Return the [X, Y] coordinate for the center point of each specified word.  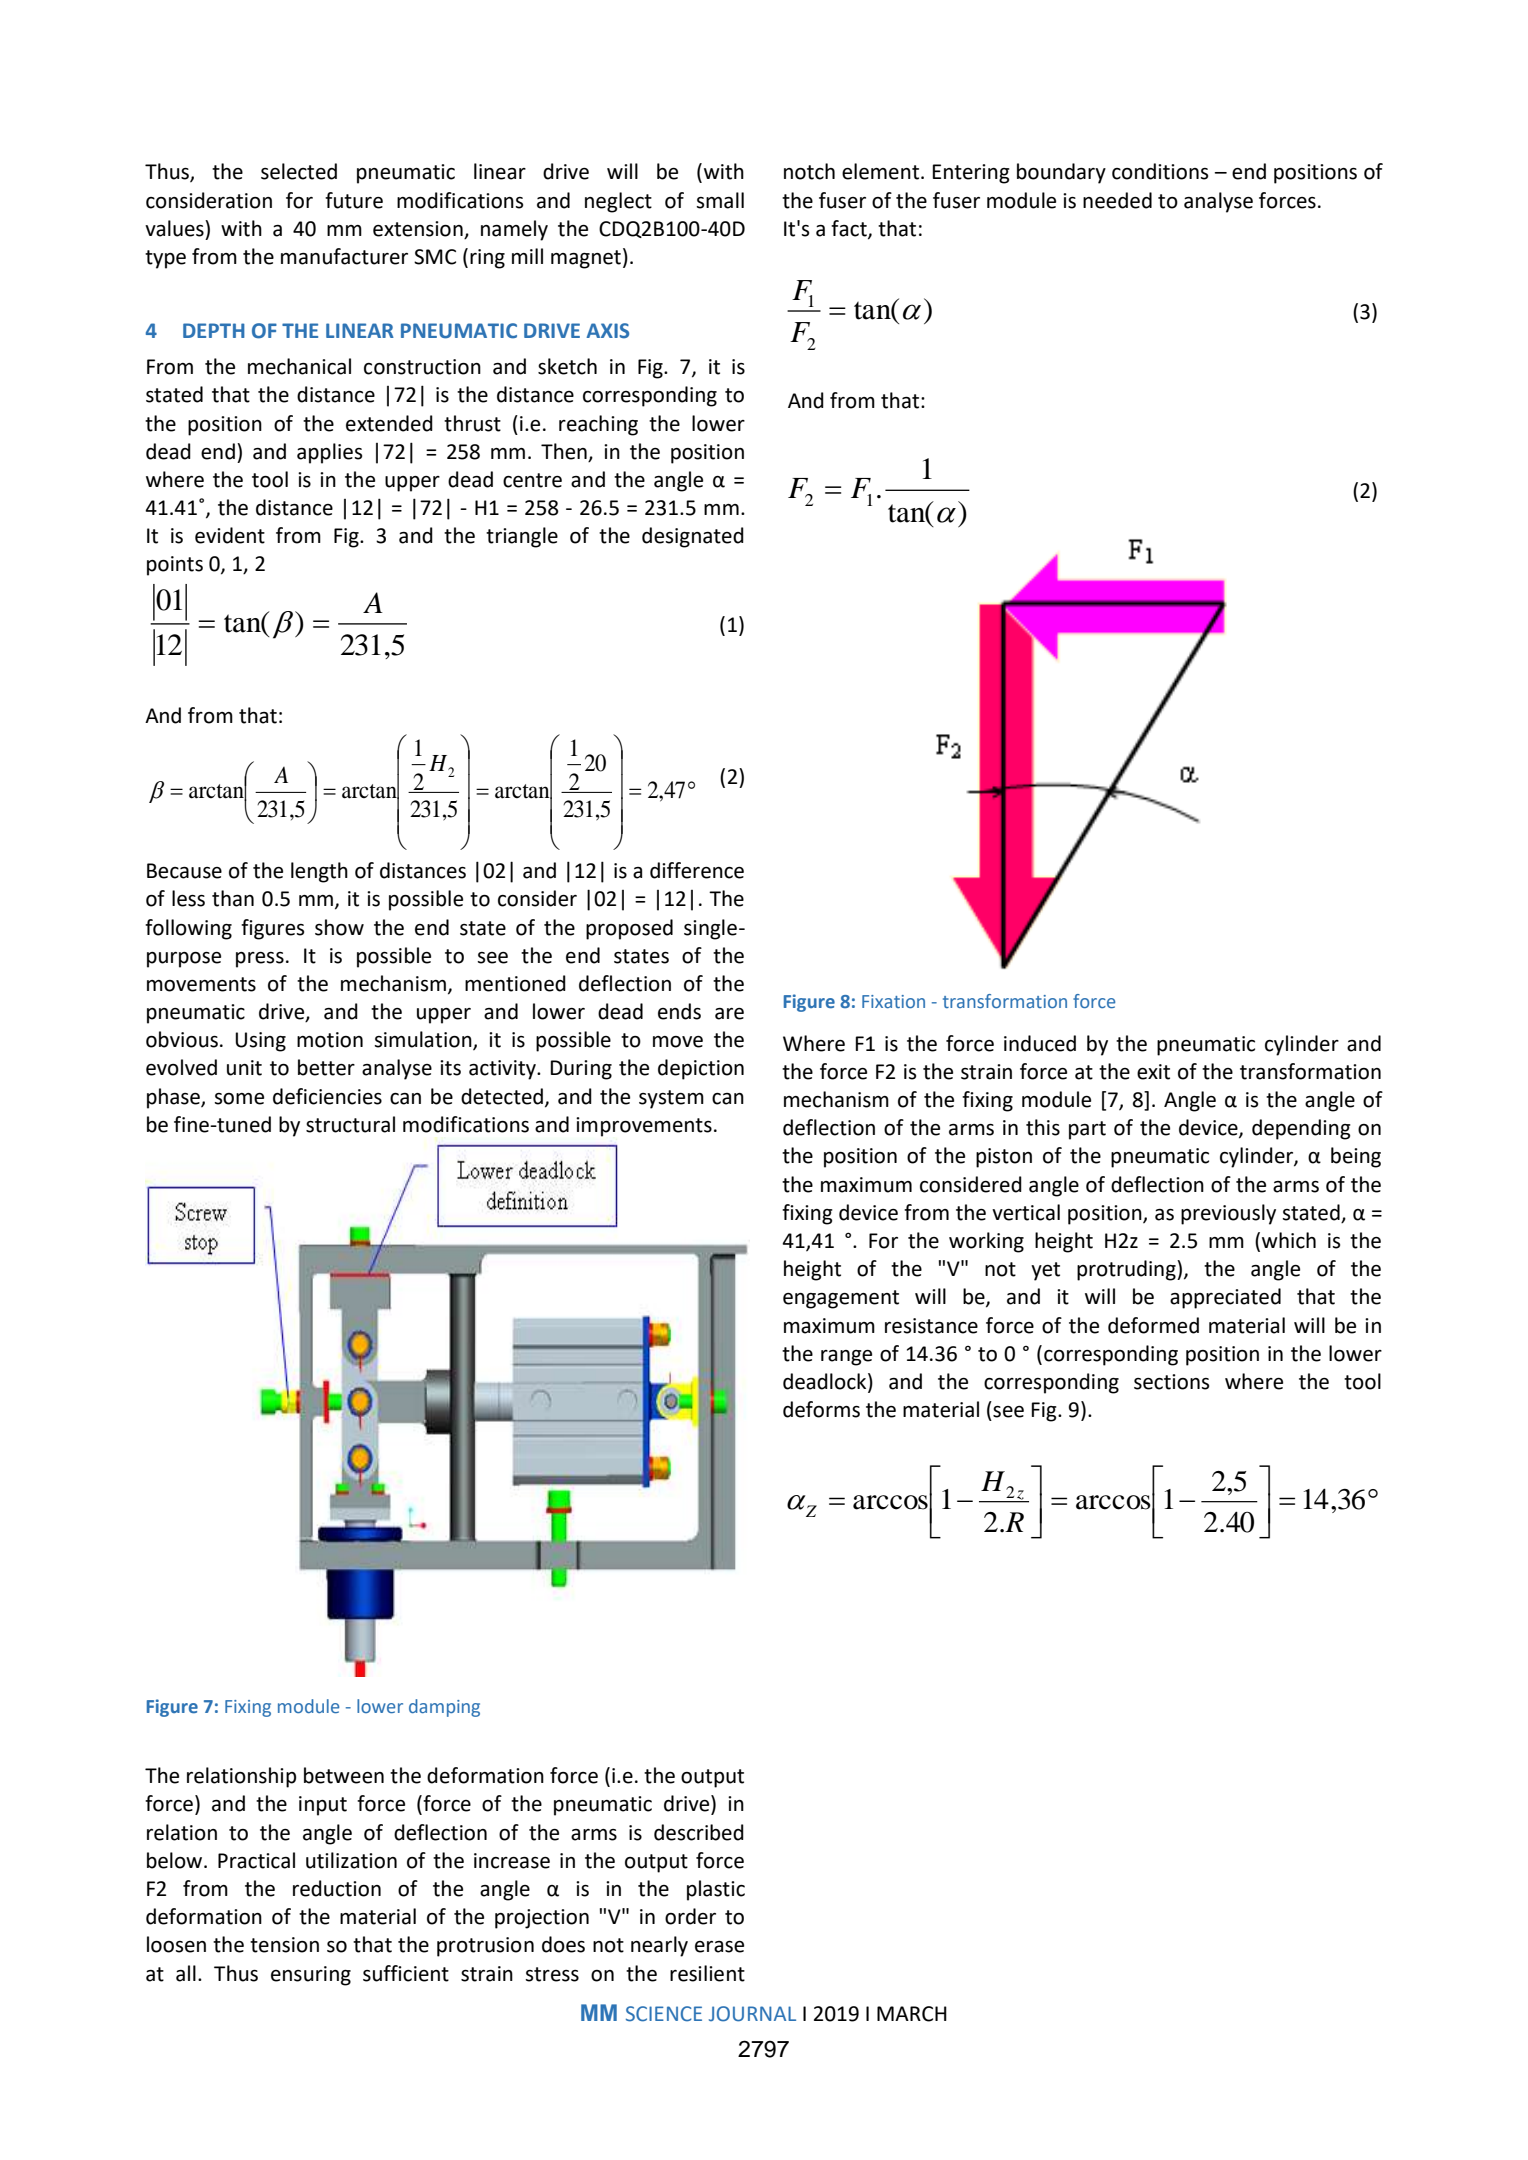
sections [1171, 1382]
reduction [337, 1888]
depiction [701, 1069]
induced [1040, 1043]
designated [693, 537]
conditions [1160, 171]
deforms [821, 1409]
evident [230, 535]
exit [1153, 1072]
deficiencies [327, 1096]
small [720, 200]
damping [444, 1708]
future [354, 200]
